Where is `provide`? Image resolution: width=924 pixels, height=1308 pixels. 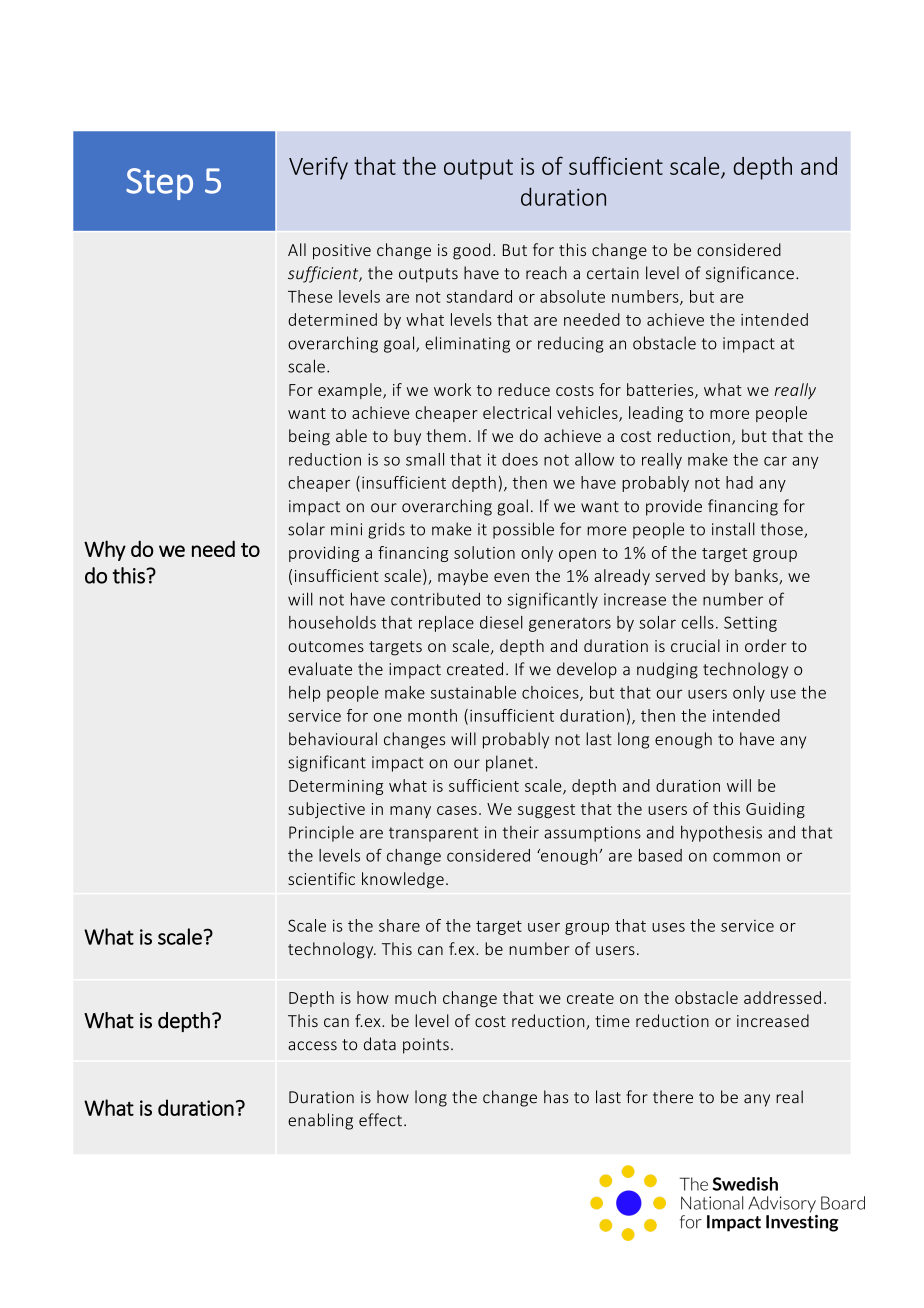 provide is located at coordinates (674, 507).
